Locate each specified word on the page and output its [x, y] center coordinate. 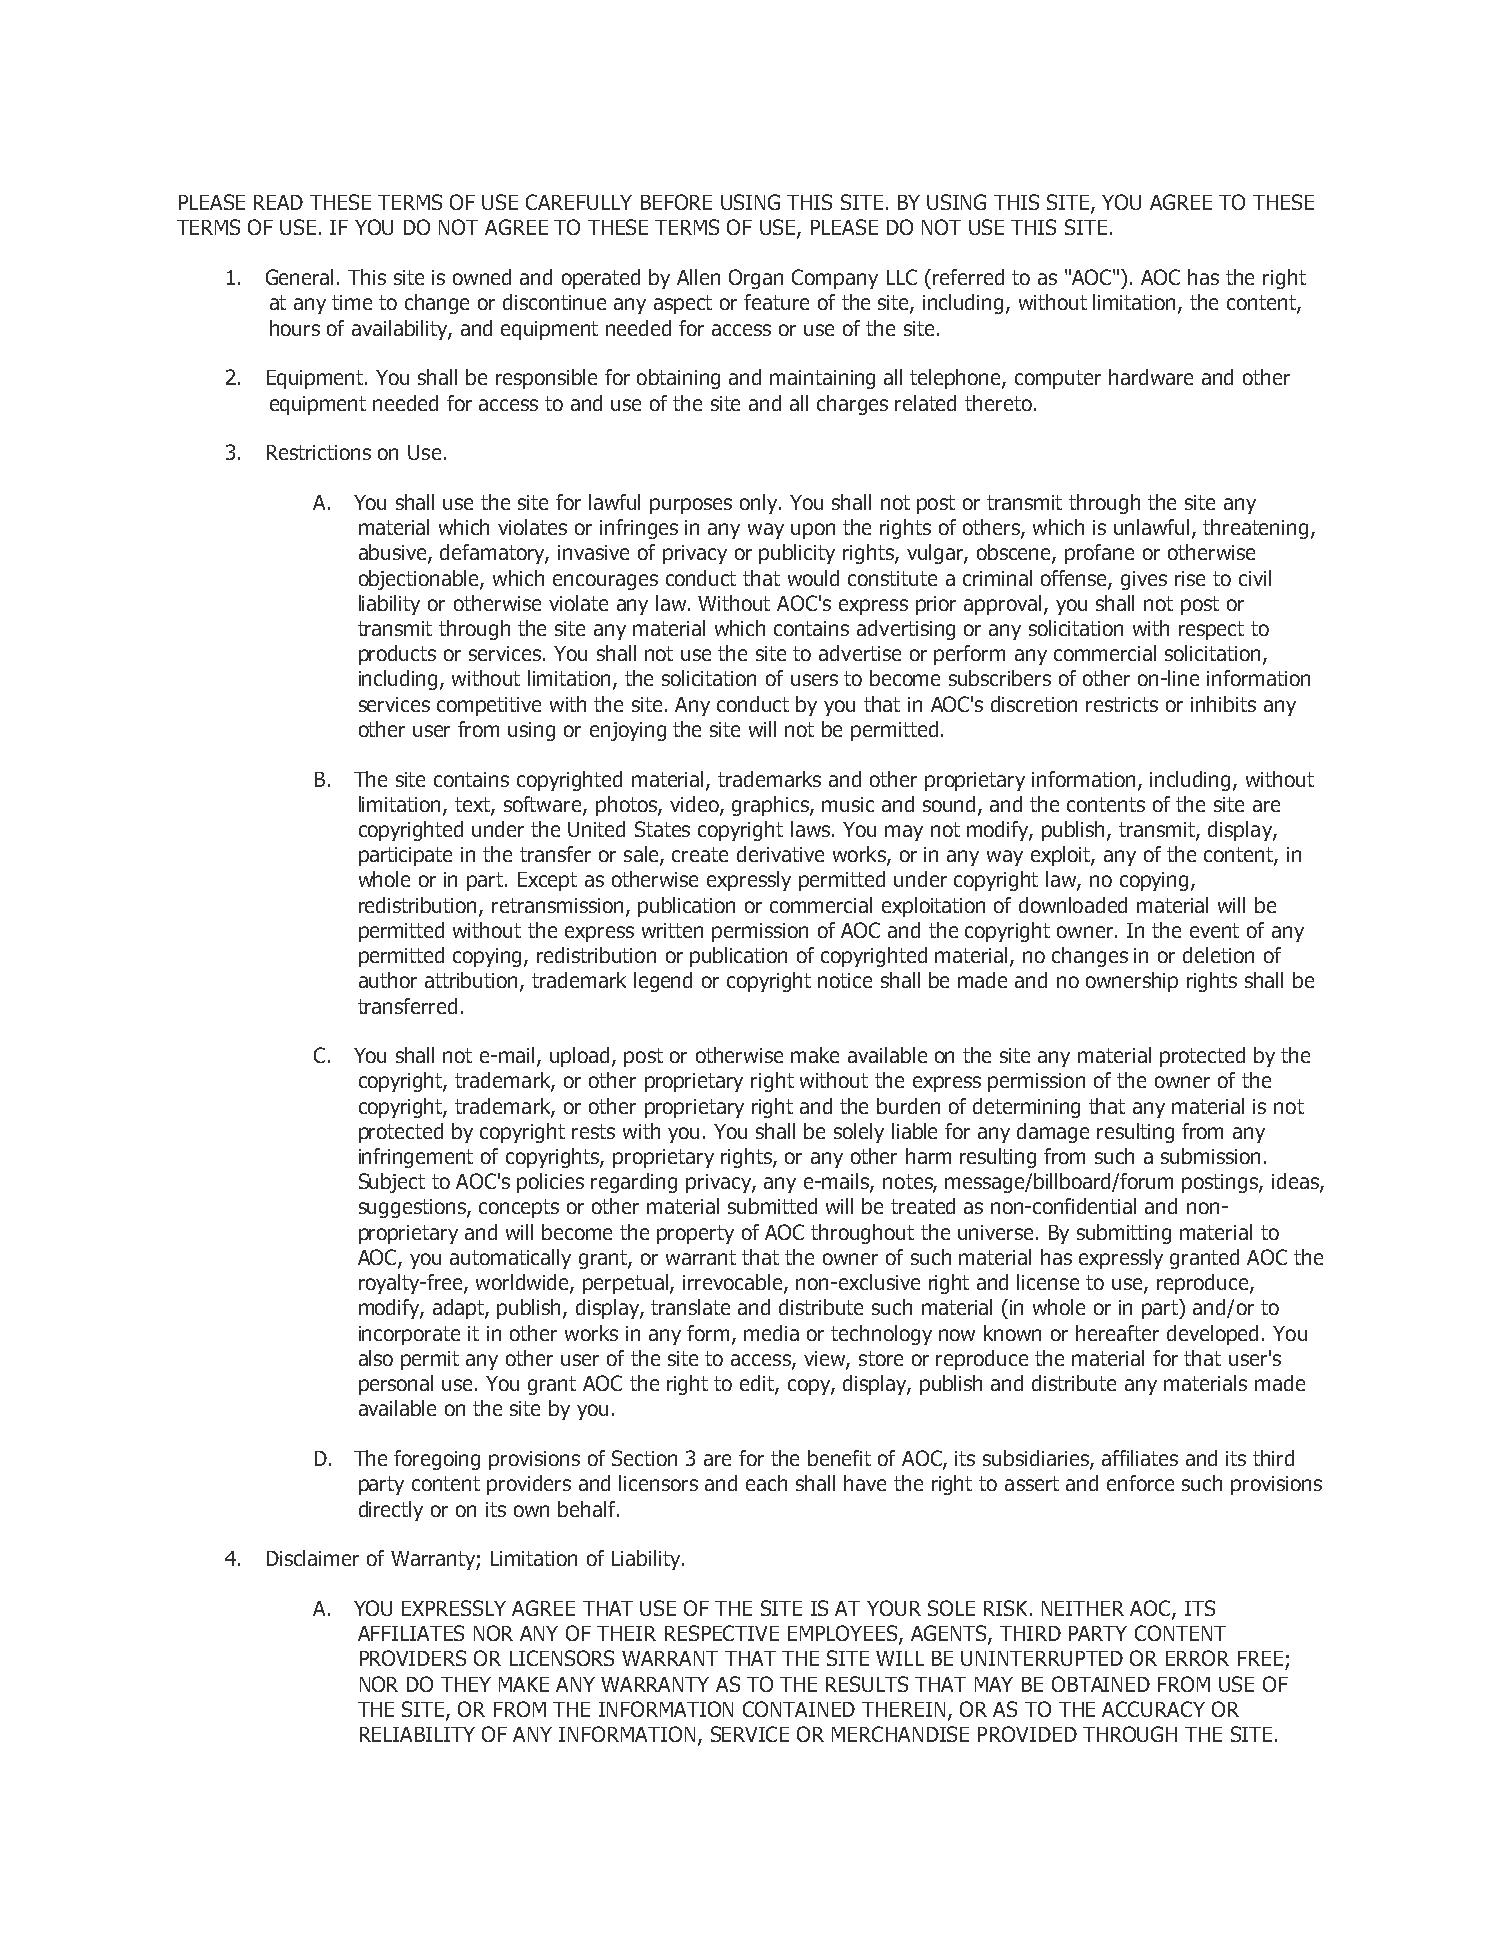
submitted [772, 1206]
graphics [771, 806]
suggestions [413, 1208]
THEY [466, 1684]
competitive [489, 706]
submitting [1124, 1234]
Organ [756, 279]
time [352, 302]
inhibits [1223, 704]
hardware [1151, 377]
